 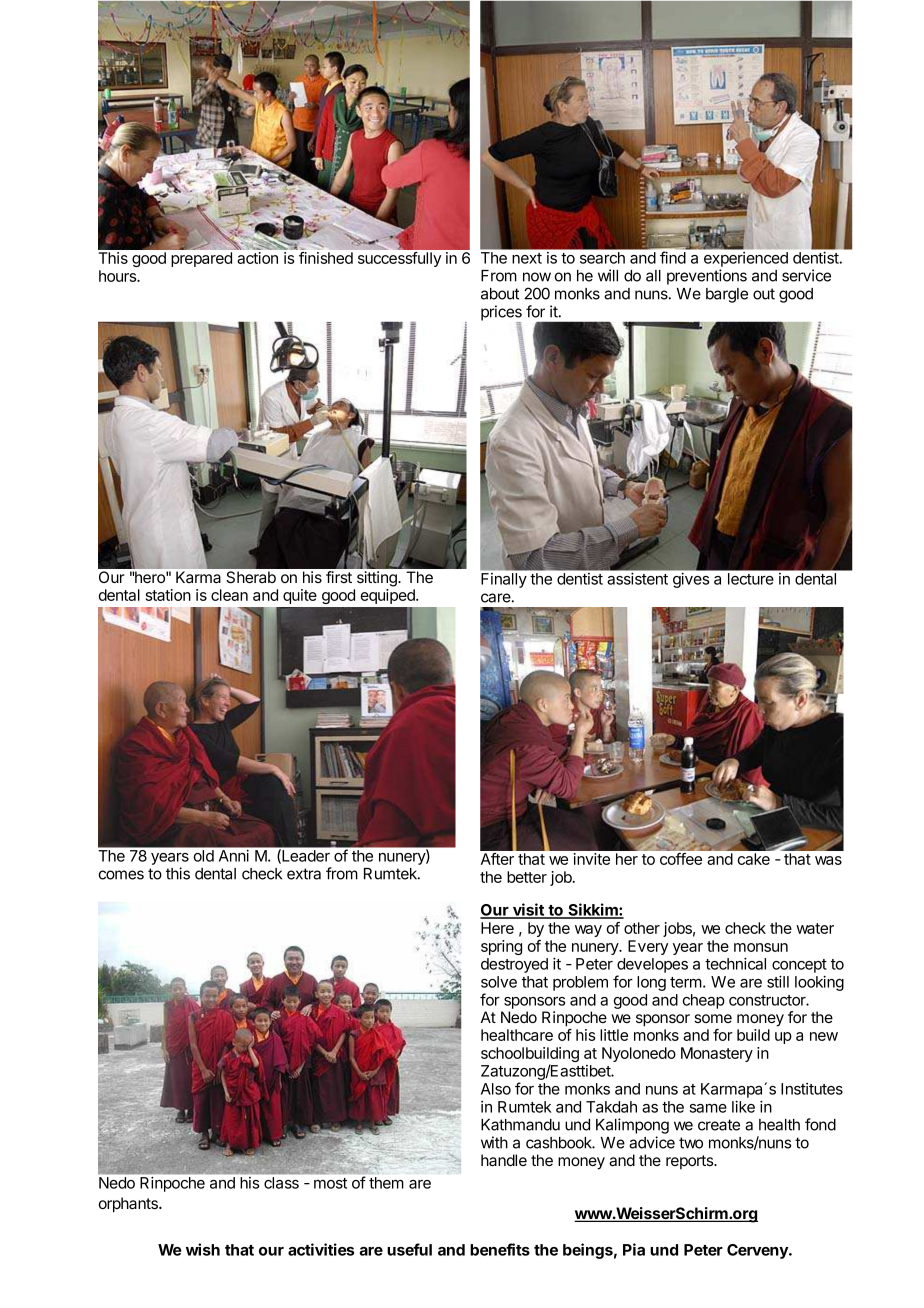 What do you see at coordinates (500, 1249) in the document?
I see `benefits` at bounding box center [500, 1249].
